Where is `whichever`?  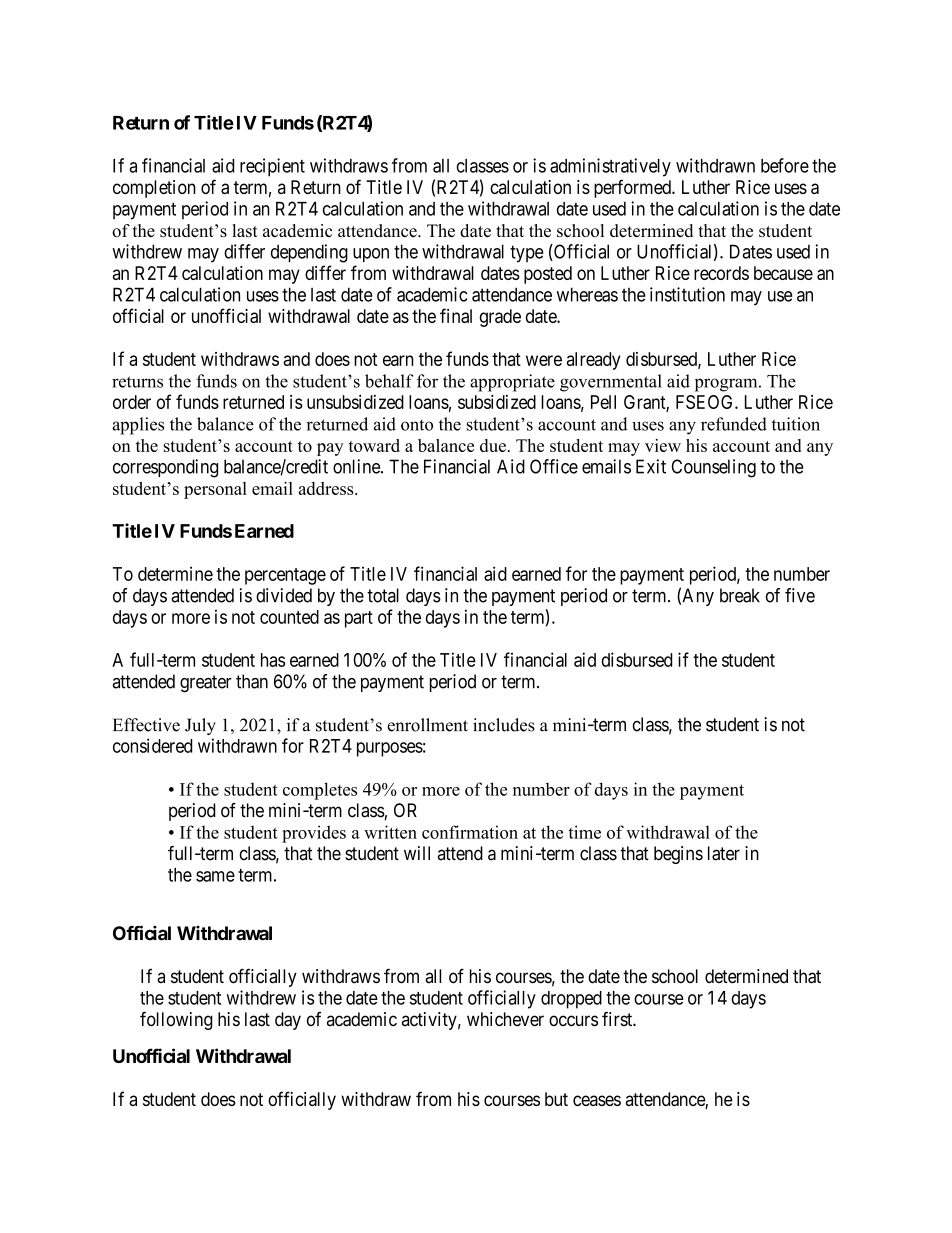 whichever is located at coordinates (505, 1019).
